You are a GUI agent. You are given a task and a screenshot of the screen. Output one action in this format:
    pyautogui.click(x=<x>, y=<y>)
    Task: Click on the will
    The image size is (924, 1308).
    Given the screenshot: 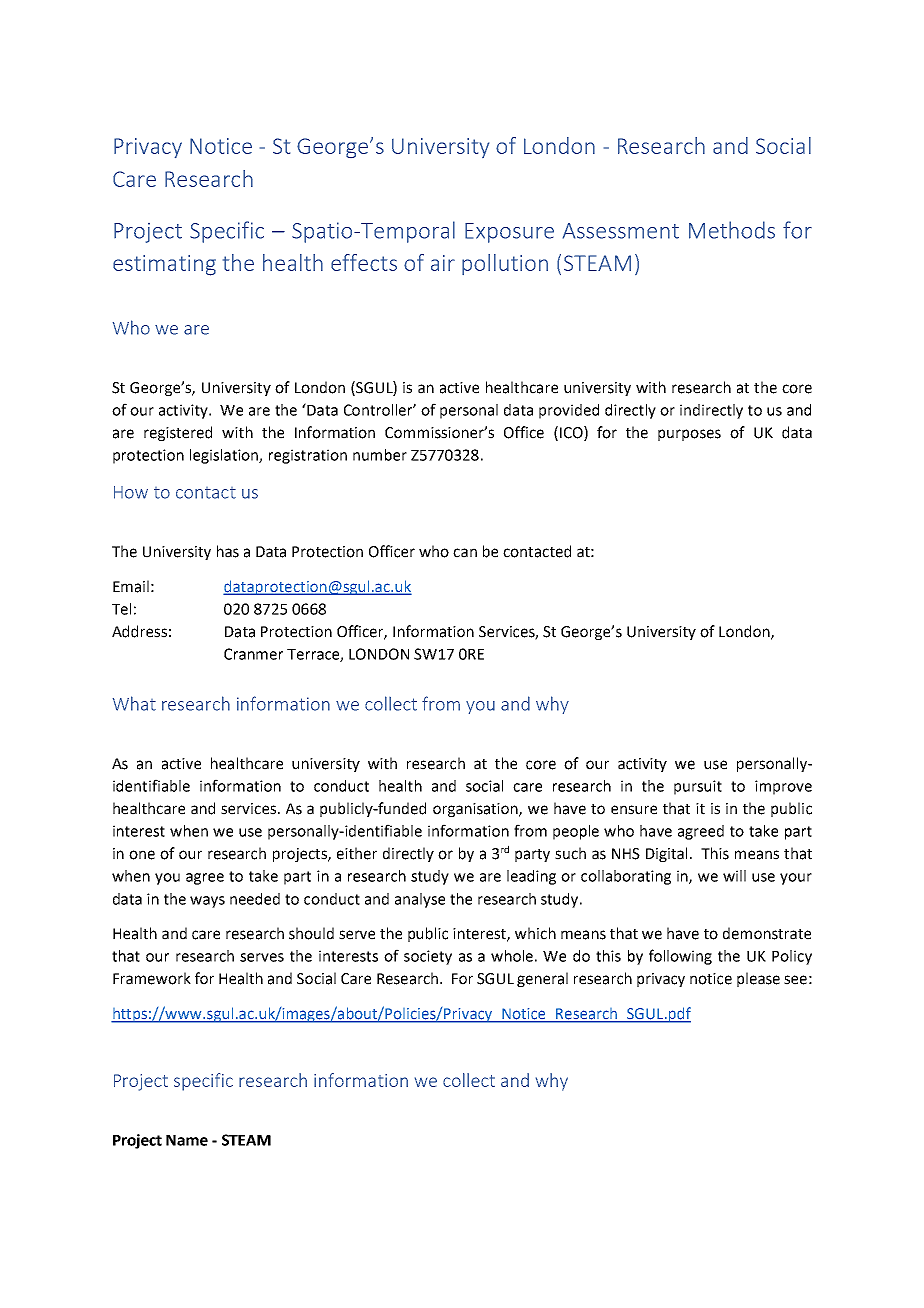 What is the action you would take?
    pyautogui.click(x=734, y=876)
